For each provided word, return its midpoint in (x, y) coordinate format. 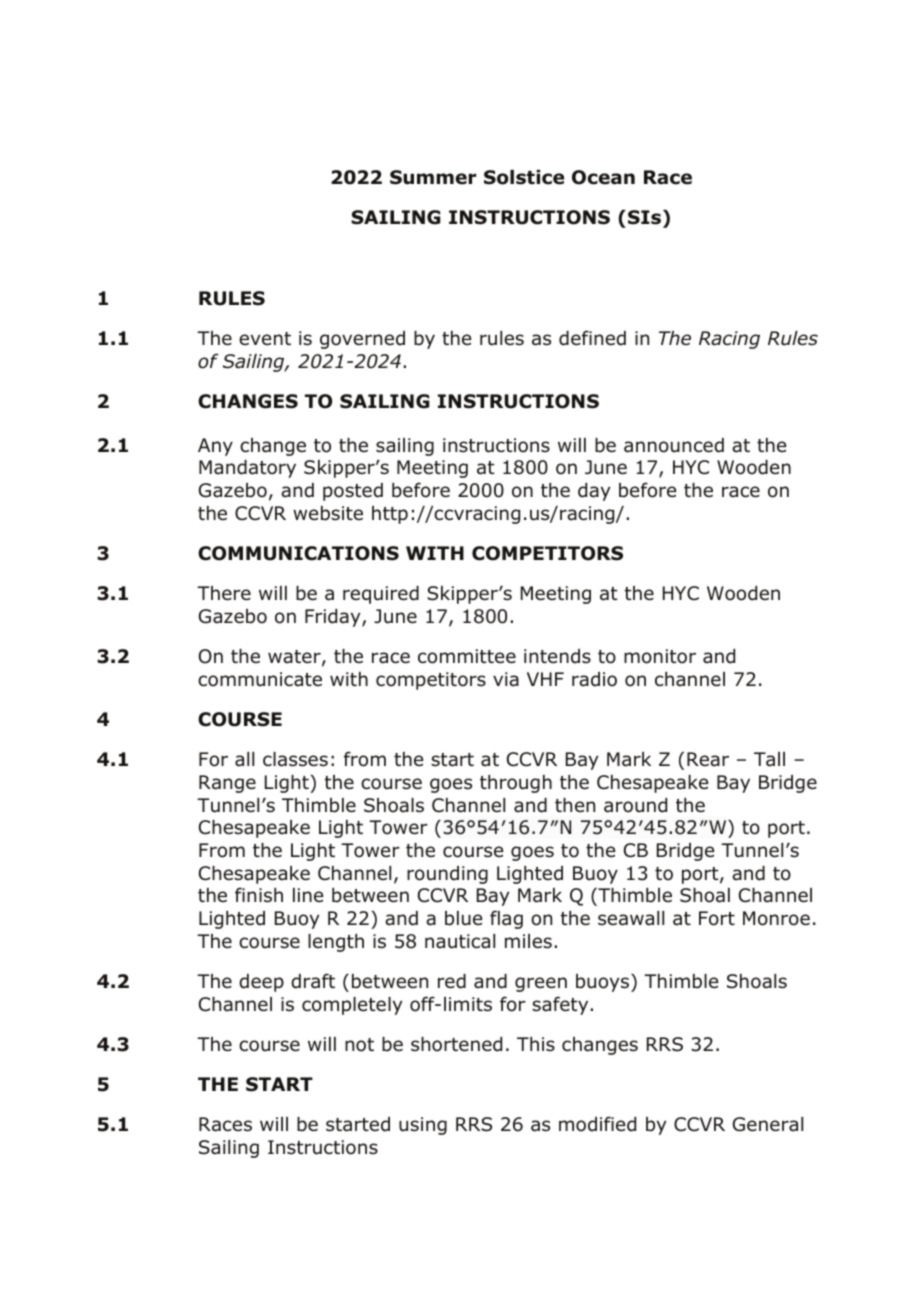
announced (674, 445)
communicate (260, 679)
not (359, 1045)
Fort (717, 918)
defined (592, 338)
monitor (660, 656)
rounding (447, 875)
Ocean (603, 177)
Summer (433, 177)
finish (259, 895)
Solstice (524, 177)
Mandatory (247, 469)
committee (467, 656)
